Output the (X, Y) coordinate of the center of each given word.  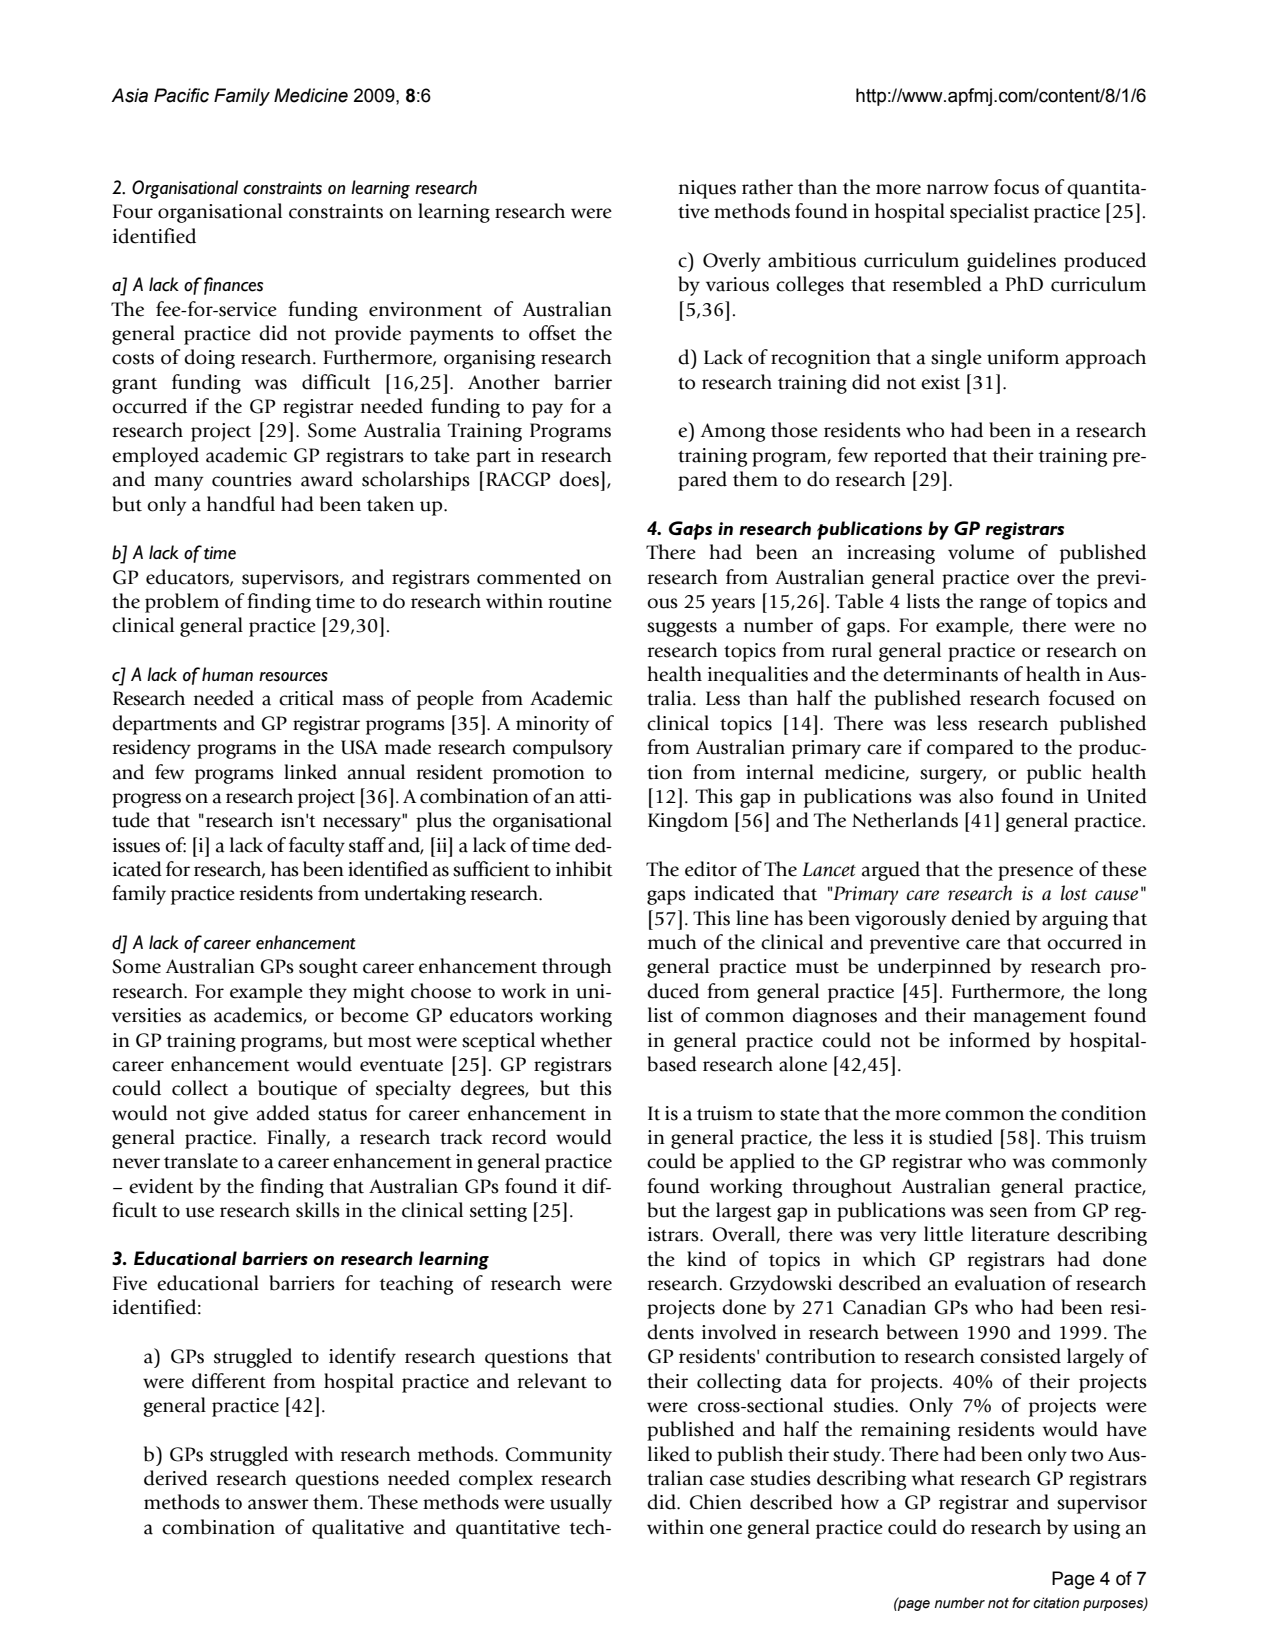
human (227, 674)
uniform (1023, 357)
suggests (682, 628)
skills (318, 1210)
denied (980, 918)
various (737, 284)
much (672, 942)
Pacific (181, 95)
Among (733, 432)
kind (706, 1259)
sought (328, 968)
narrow (958, 189)
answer (278, 1504)
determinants (940, 674)
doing (209, 359)
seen (1009, 1212)
